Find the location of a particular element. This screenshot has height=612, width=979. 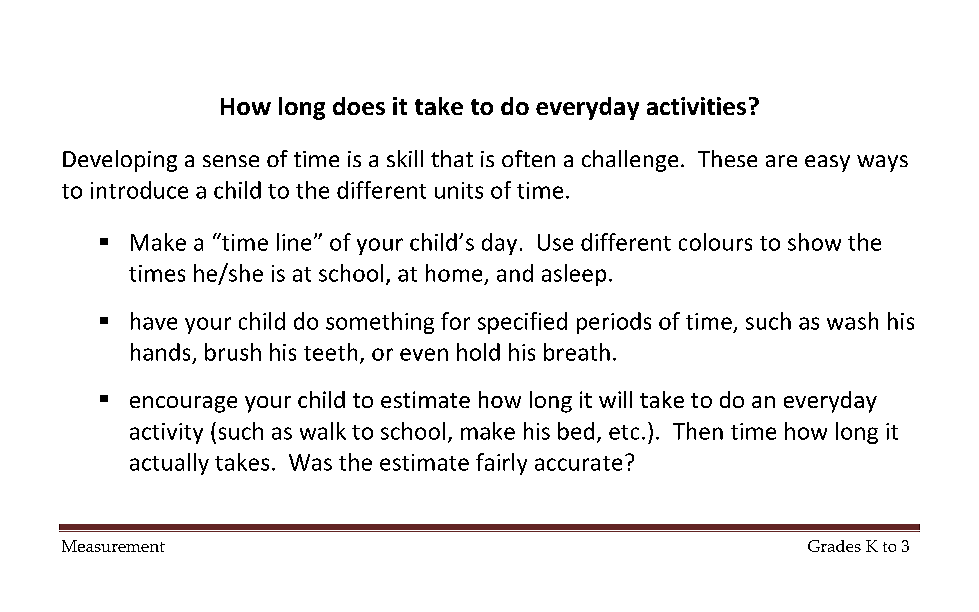

Grades is located at coordinates (834, 546).
